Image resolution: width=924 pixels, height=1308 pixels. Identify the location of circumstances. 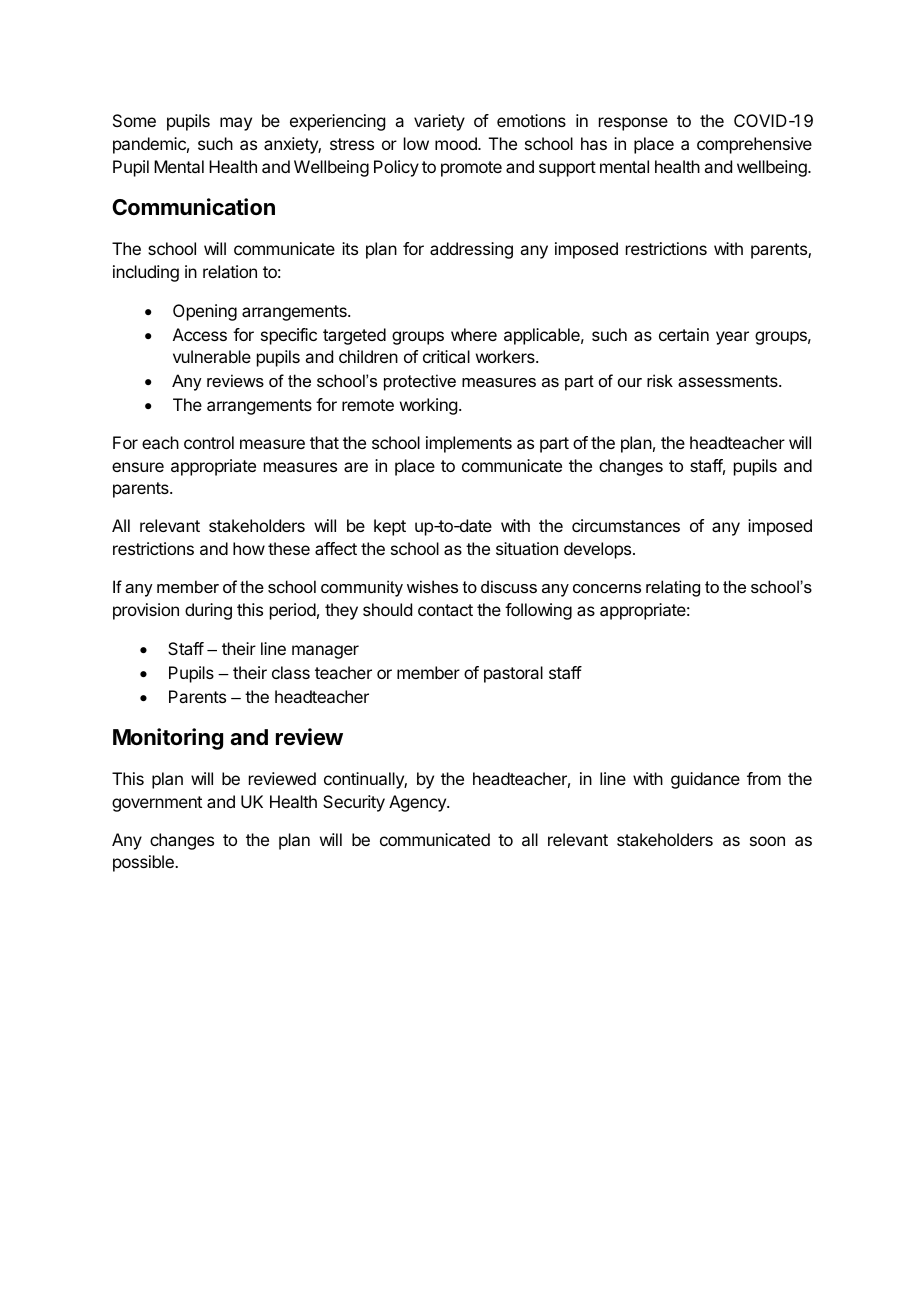
(626, 525).
